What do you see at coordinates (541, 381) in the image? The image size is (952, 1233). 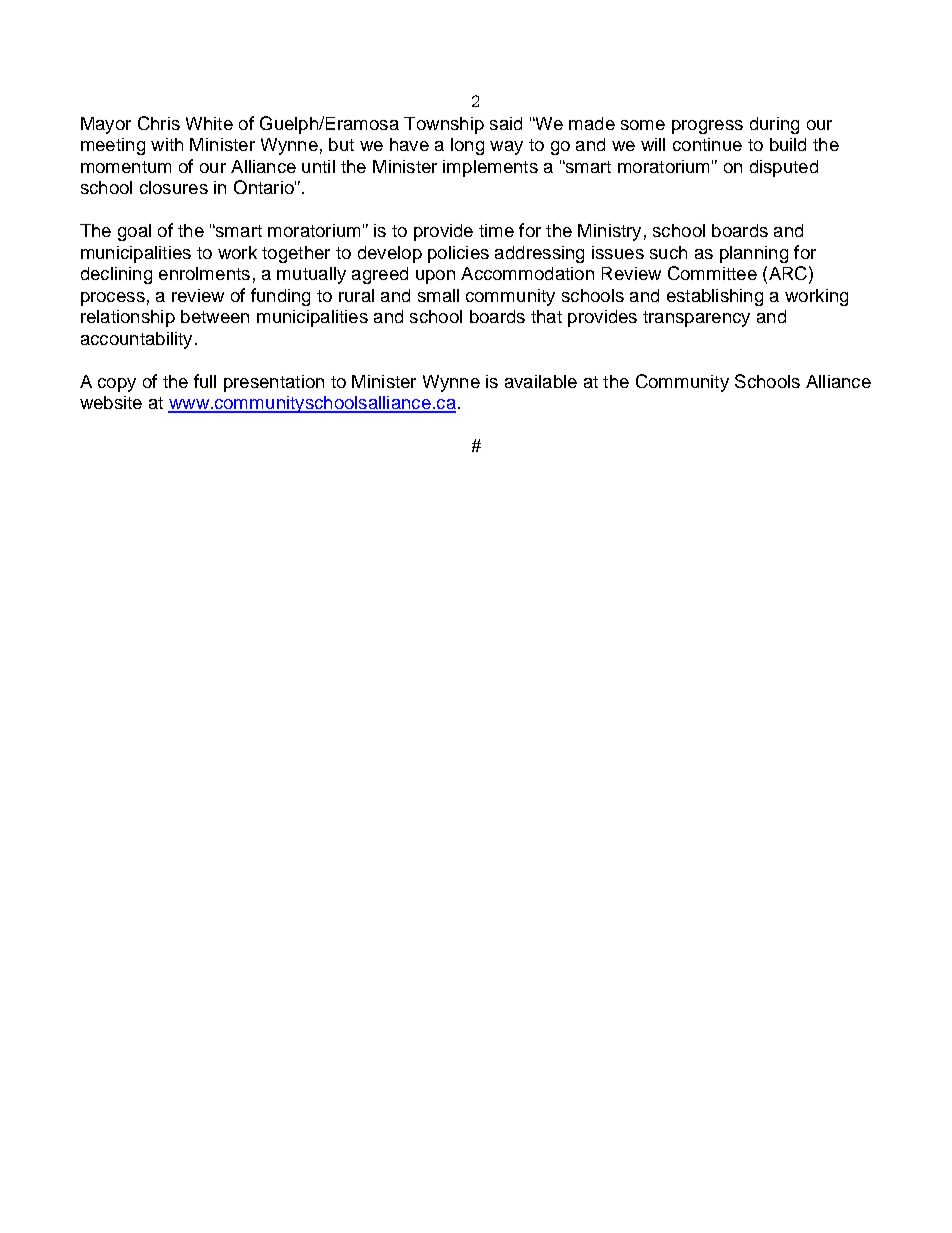 I see `available` at bounding box center [541, 381].
